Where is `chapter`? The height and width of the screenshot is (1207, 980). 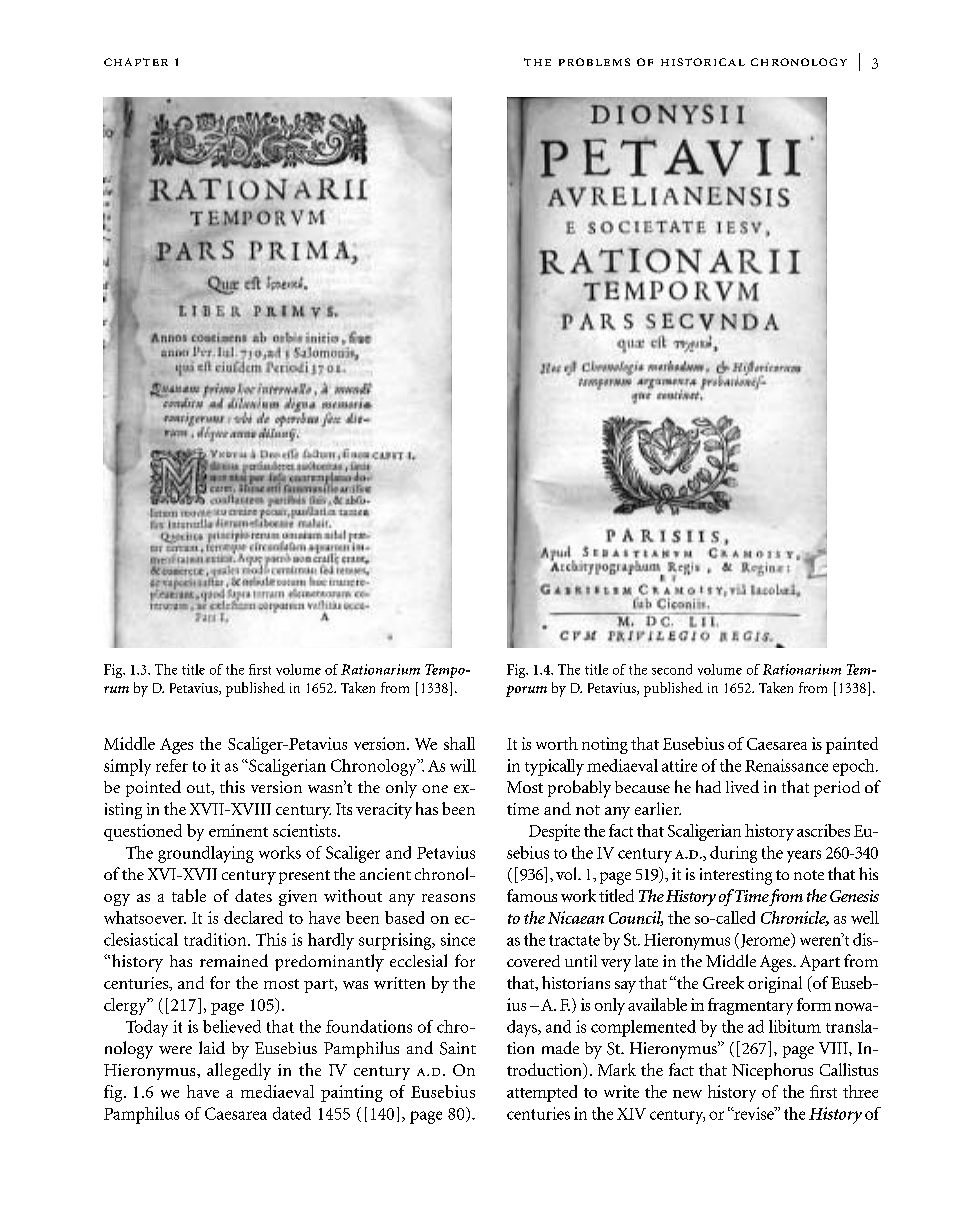 chapter is located at coordinates (136, 62).
